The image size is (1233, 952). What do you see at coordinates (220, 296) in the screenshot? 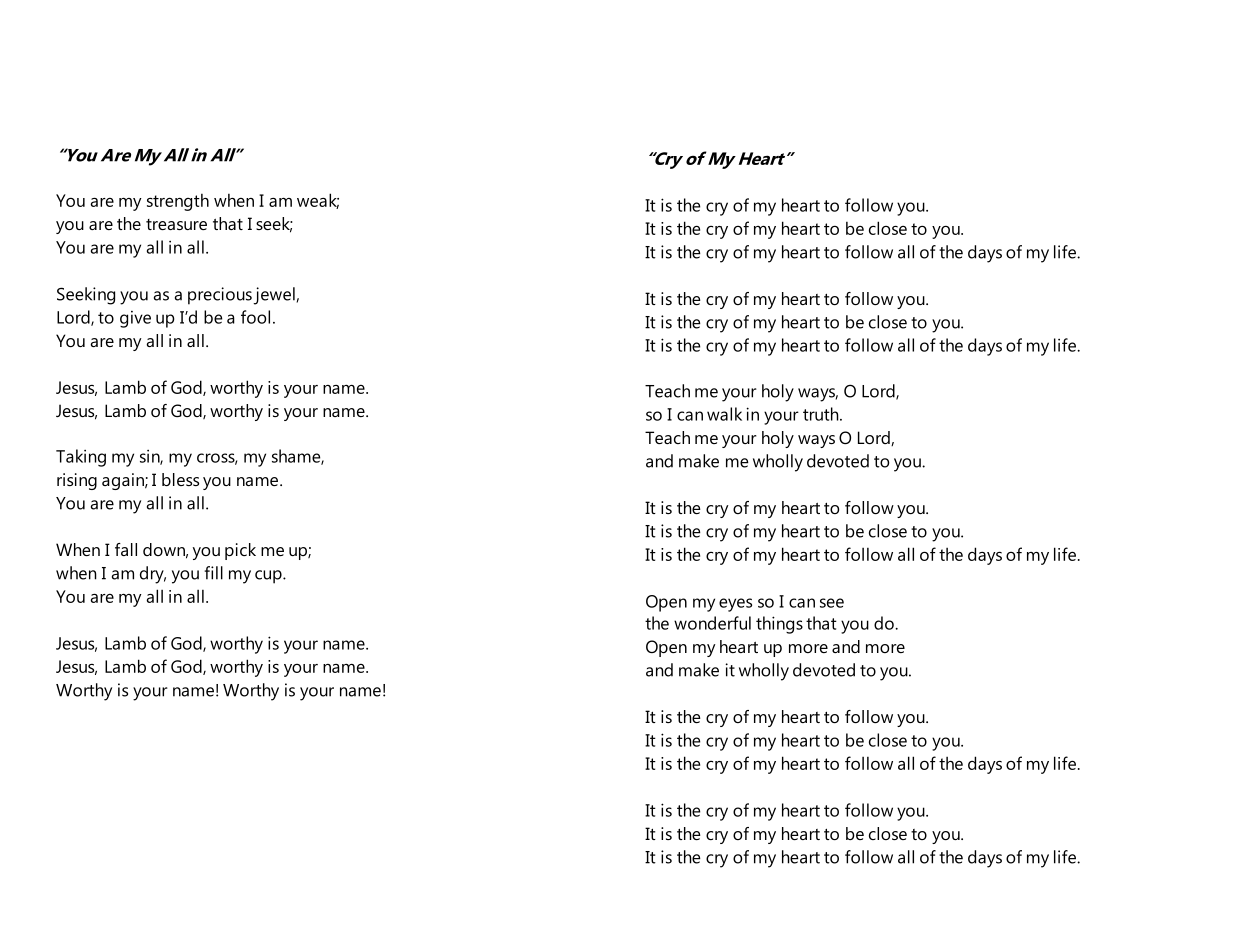
I see `precious` at bounding box center [220, 296].
